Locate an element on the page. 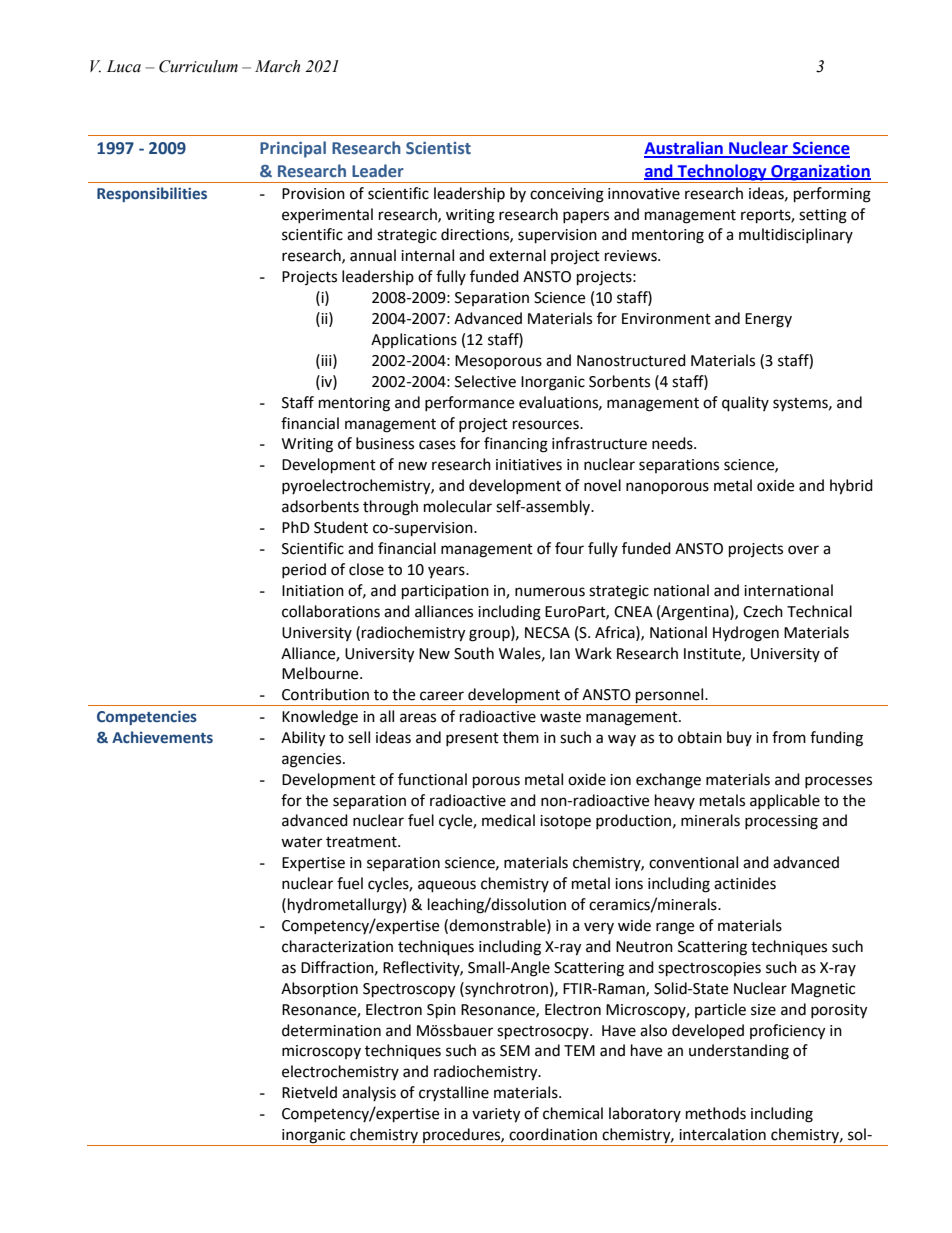  water is located at coordinates (301, 842).
